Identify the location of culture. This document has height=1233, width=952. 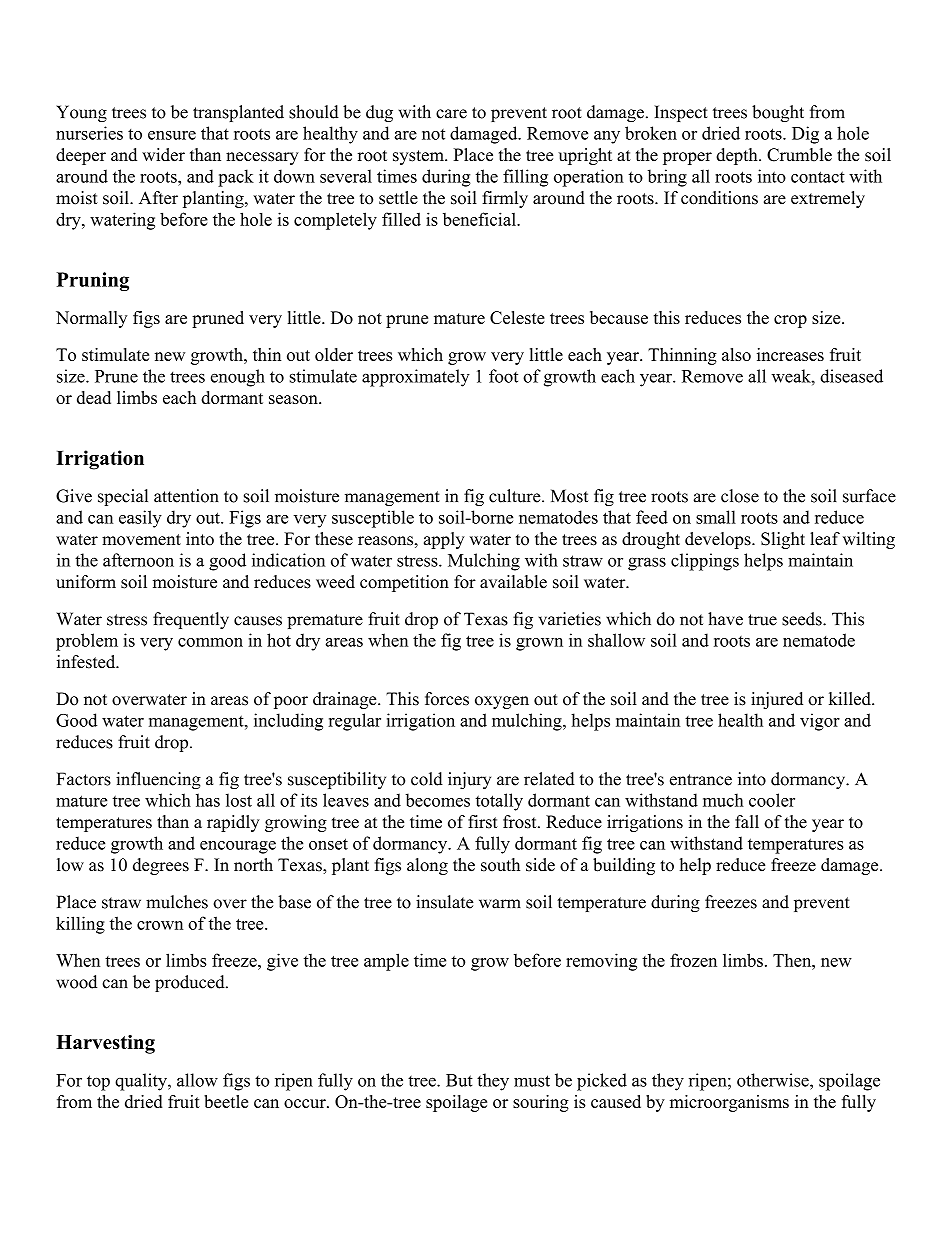
(516, 496).
